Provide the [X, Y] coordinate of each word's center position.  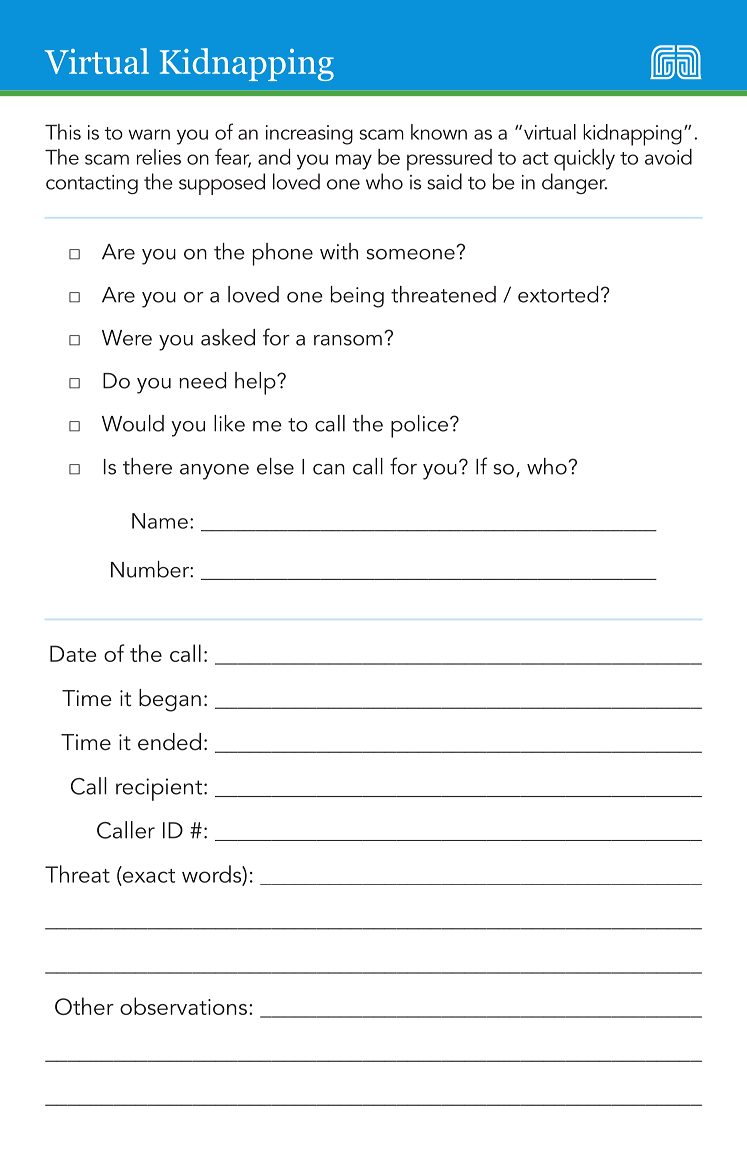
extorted [558, 294]
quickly [584, 160]
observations [185, 1006]
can [329, 469]
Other [84, 1006]
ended [169, 742]
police [419, 426]
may [354, 162]
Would [133, 423]
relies [159, 157]
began [170, 700]
